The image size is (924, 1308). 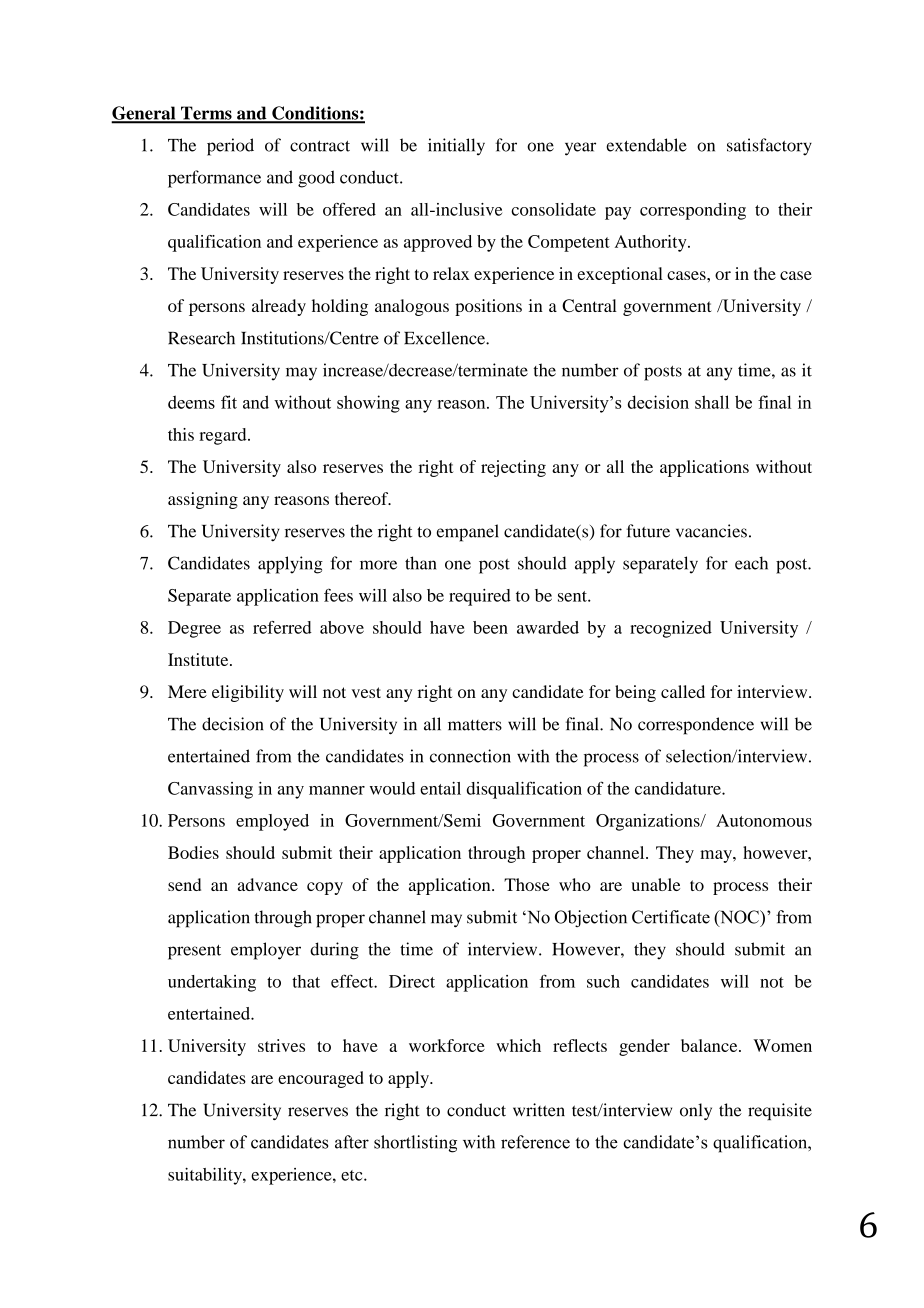 I want to click on fit, so click(x=229, y=402).
